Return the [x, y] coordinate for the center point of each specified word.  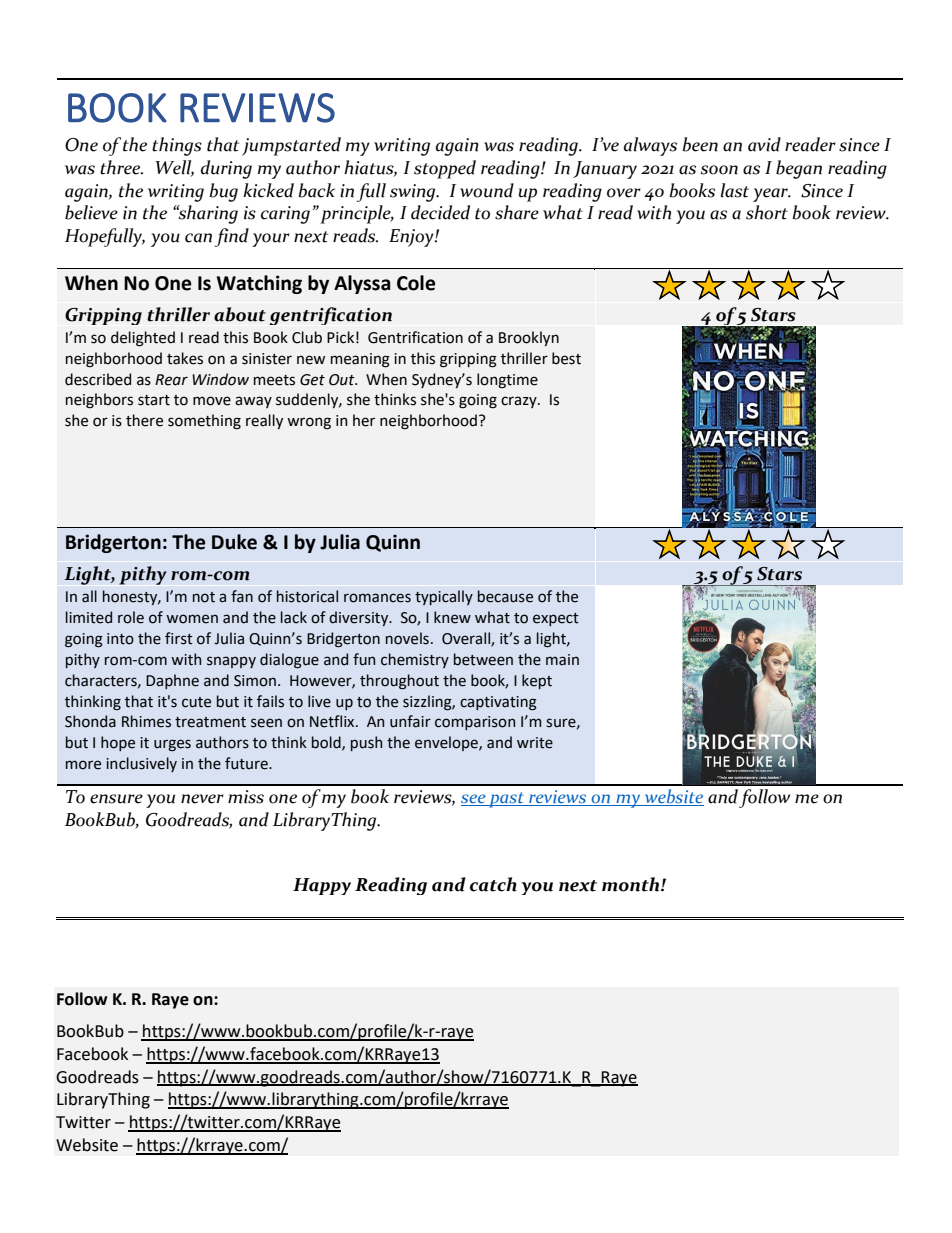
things [177, 146]
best [566, 358]
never [202, 799]
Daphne [172, 681]
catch [493, 884]
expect [556, 619]
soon [719, 170]
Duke [234, 542]
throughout [399, 682]
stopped [445, 169]
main [562, 660]
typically [444, 597]
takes [185, 358]
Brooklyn [529, 338]
